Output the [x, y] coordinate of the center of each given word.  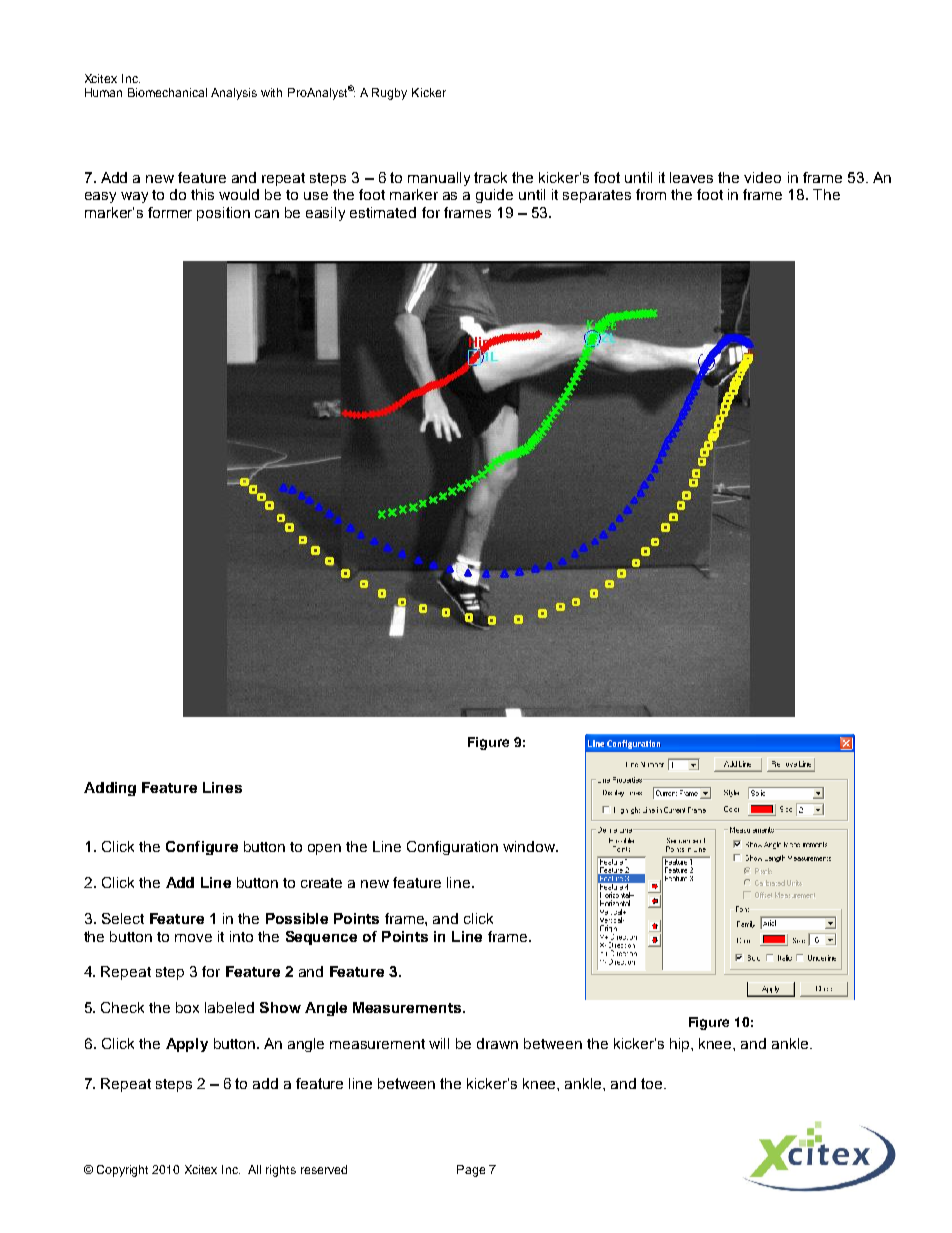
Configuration [452, 848]
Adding [110, 789]
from [651, 194]
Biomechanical [167, 92]
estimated [383, 212]
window [530, 846]
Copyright [122, 1171]
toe [653, 1083]
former [170, 212]
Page [471, 1171]
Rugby [389, 94]
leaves [691, 177]
